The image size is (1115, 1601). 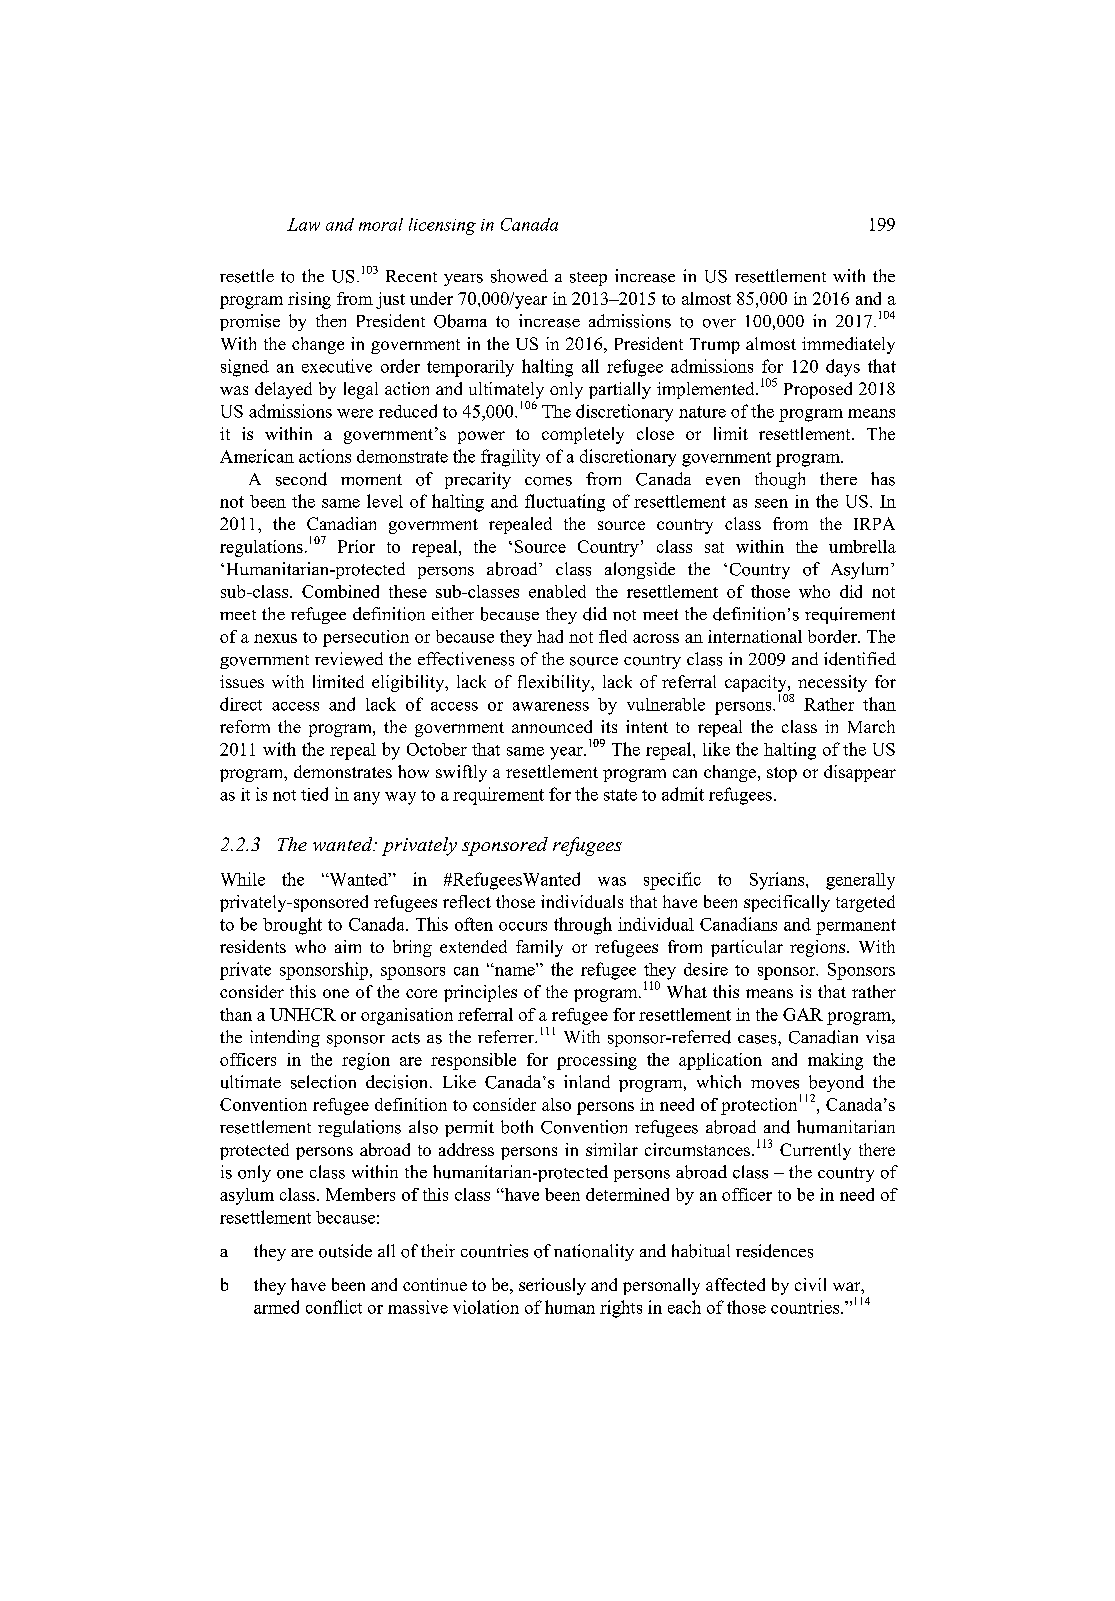 I want to click on tied, so click(x=314, y=794).
